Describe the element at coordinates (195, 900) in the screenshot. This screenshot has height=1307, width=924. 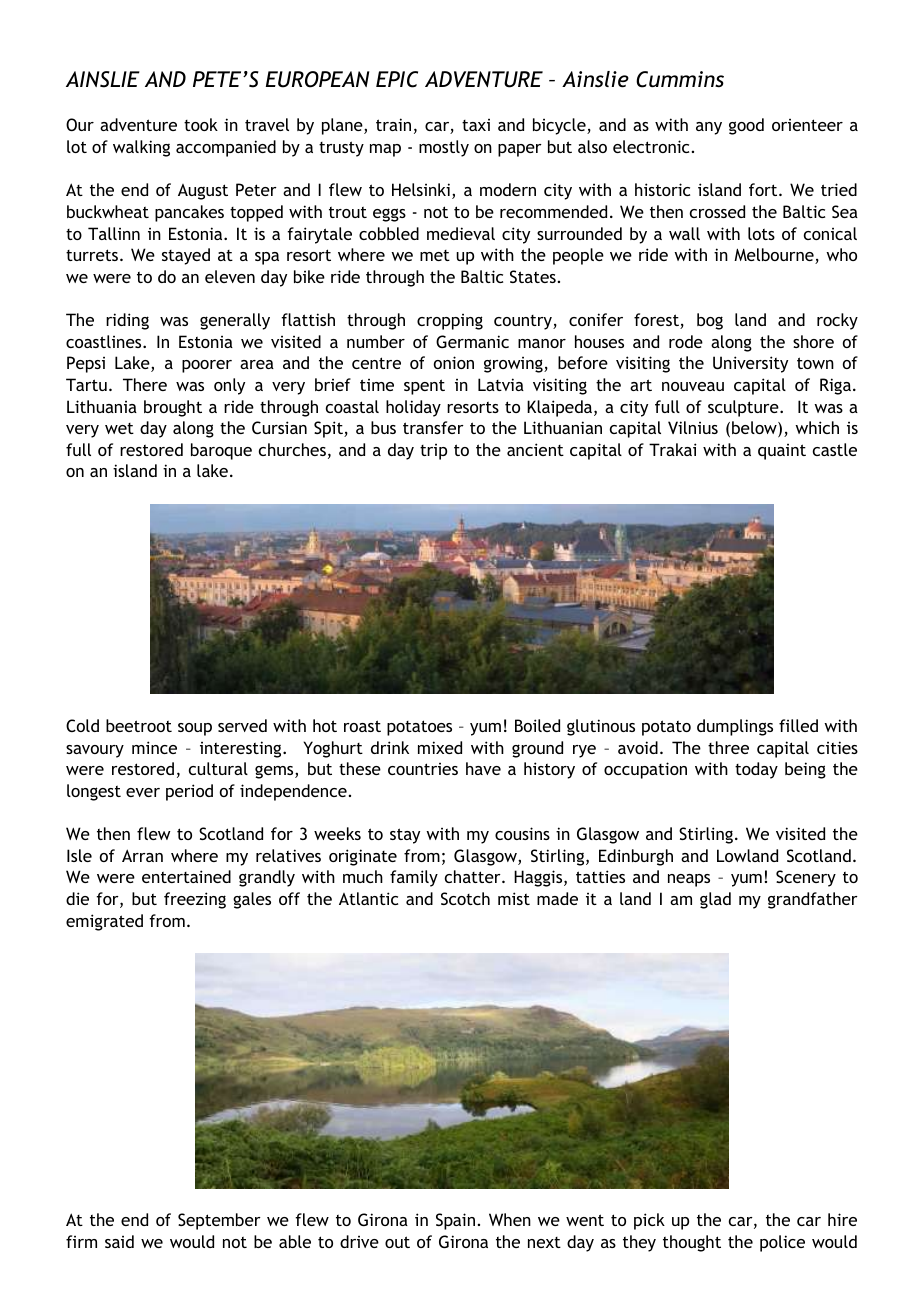
I see `freezing` at that location.
